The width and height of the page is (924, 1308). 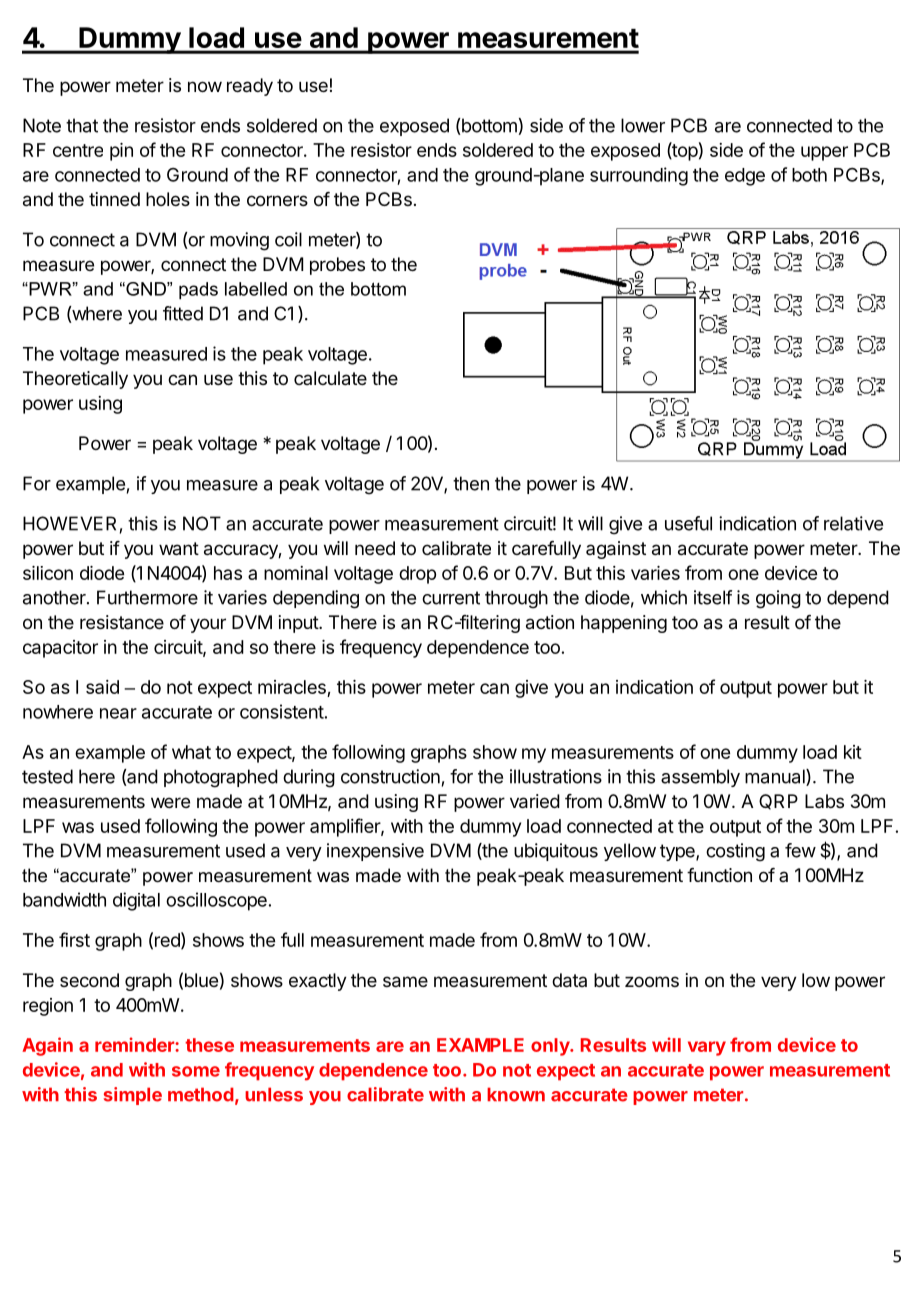 I want to click on what, so click(x=191, y=752).
